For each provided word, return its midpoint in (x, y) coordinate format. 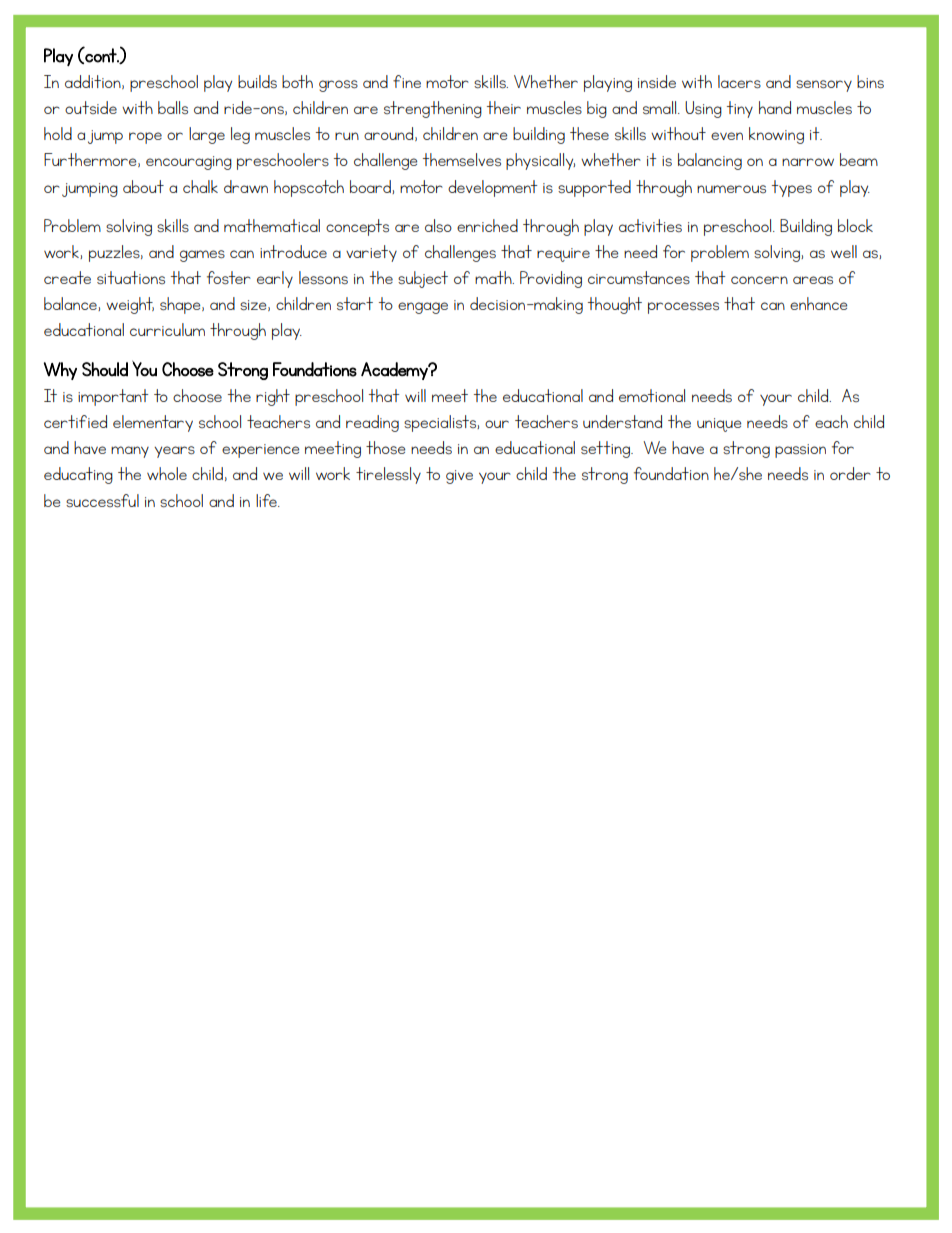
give (459, 477)
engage (423, 308)
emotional (652, 395)
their (504, 107)
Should (105, 369)
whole (167, 473)
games (202, 256)
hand (775, 107)
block (855, 225)
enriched (487, 225)
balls (173, 107)
